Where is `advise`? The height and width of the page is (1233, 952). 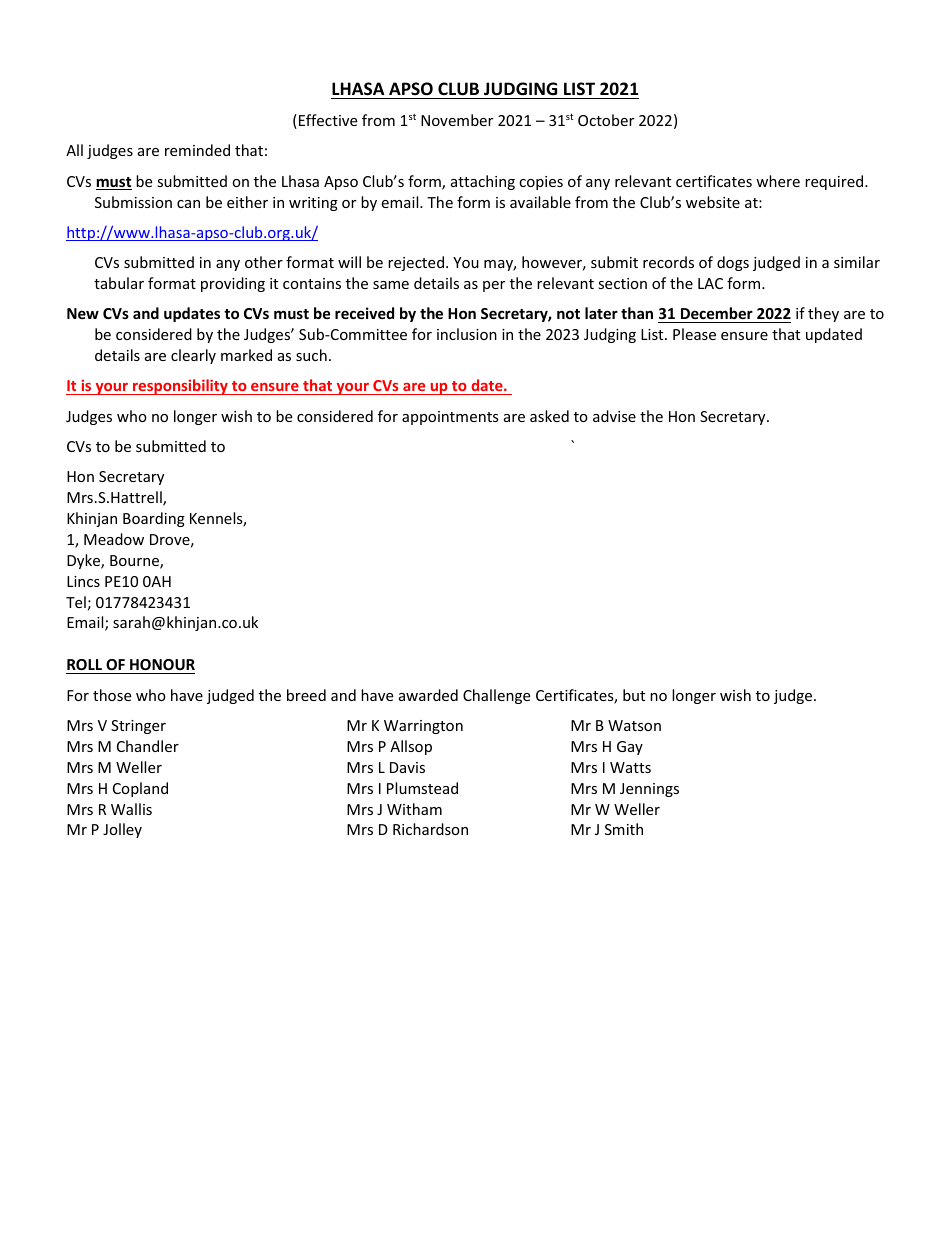
advise is located at coordinates (614, 416).
